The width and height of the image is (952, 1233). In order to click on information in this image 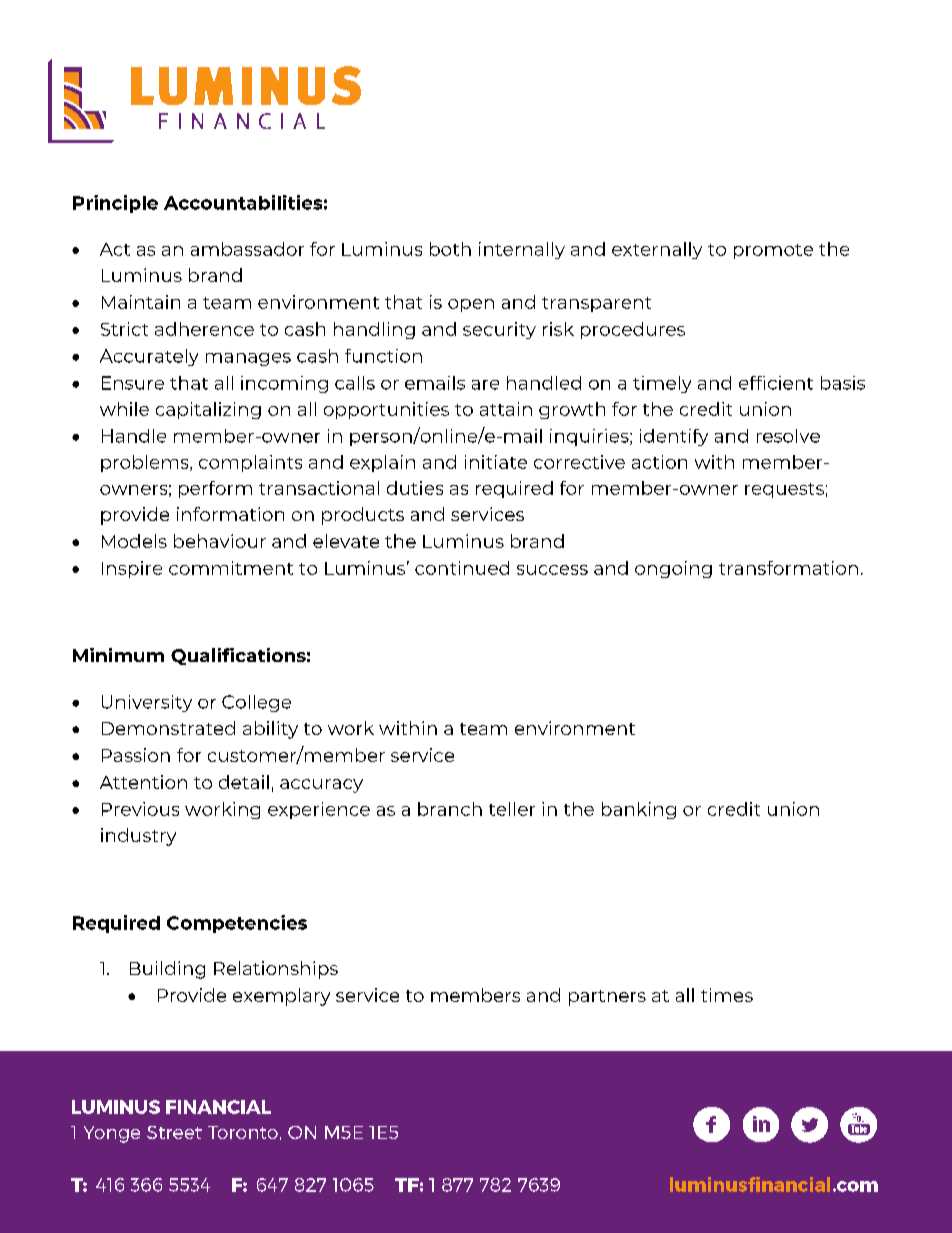, I will do `click(230, 514)`.
